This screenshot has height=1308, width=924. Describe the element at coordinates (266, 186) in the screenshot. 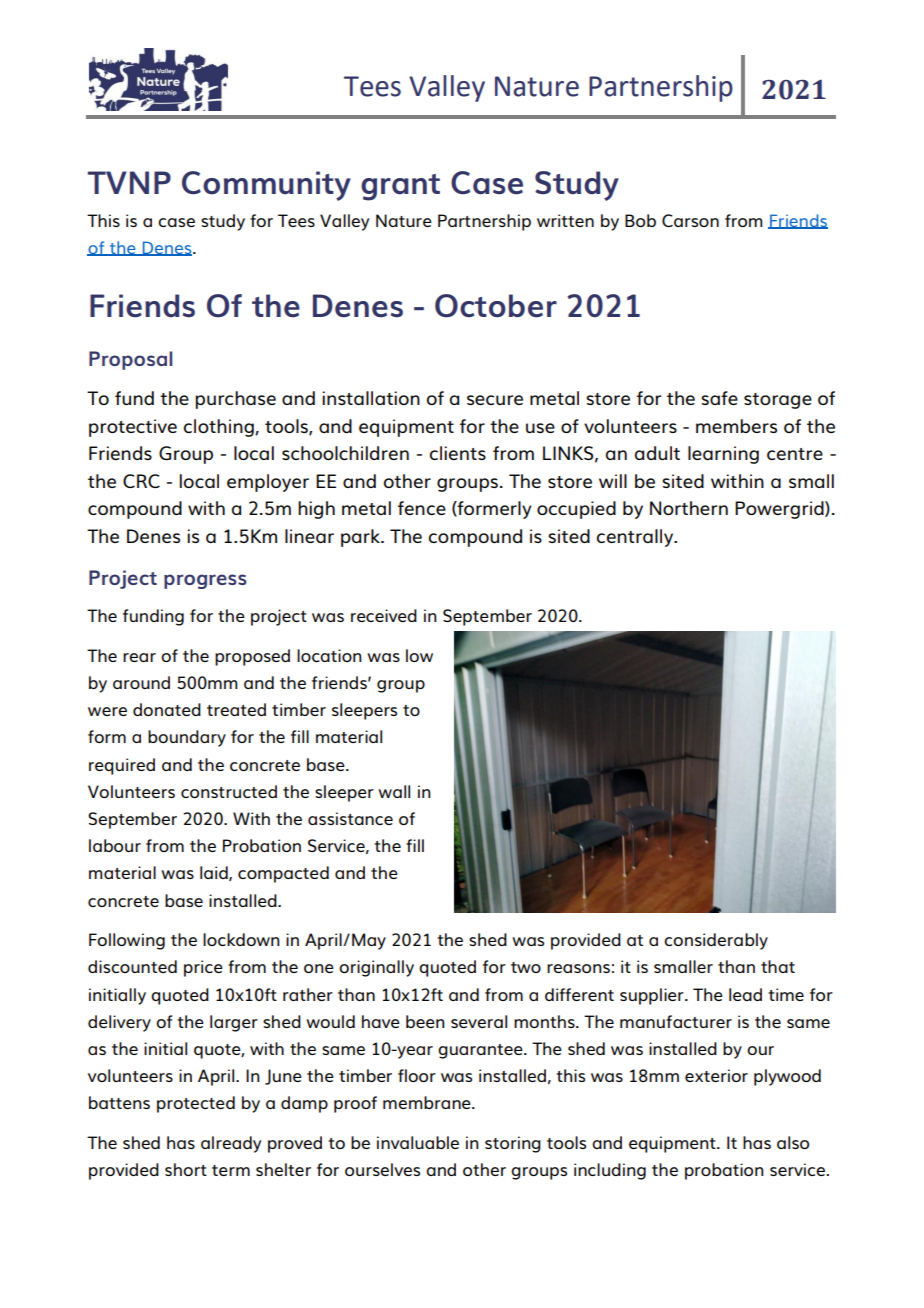

I see `Community` at that location.
